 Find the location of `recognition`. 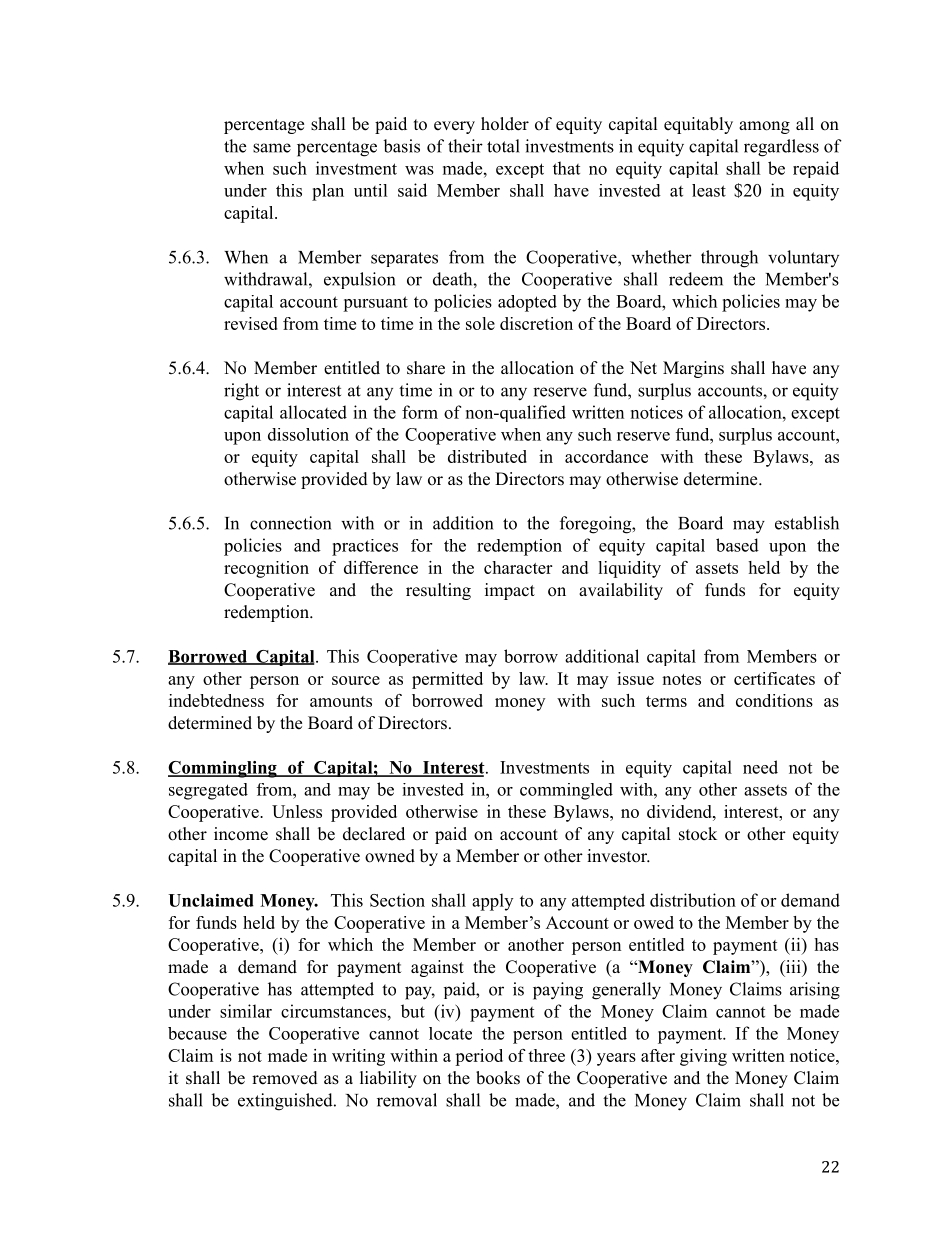

recognition is located at coordinates (266, 569).
